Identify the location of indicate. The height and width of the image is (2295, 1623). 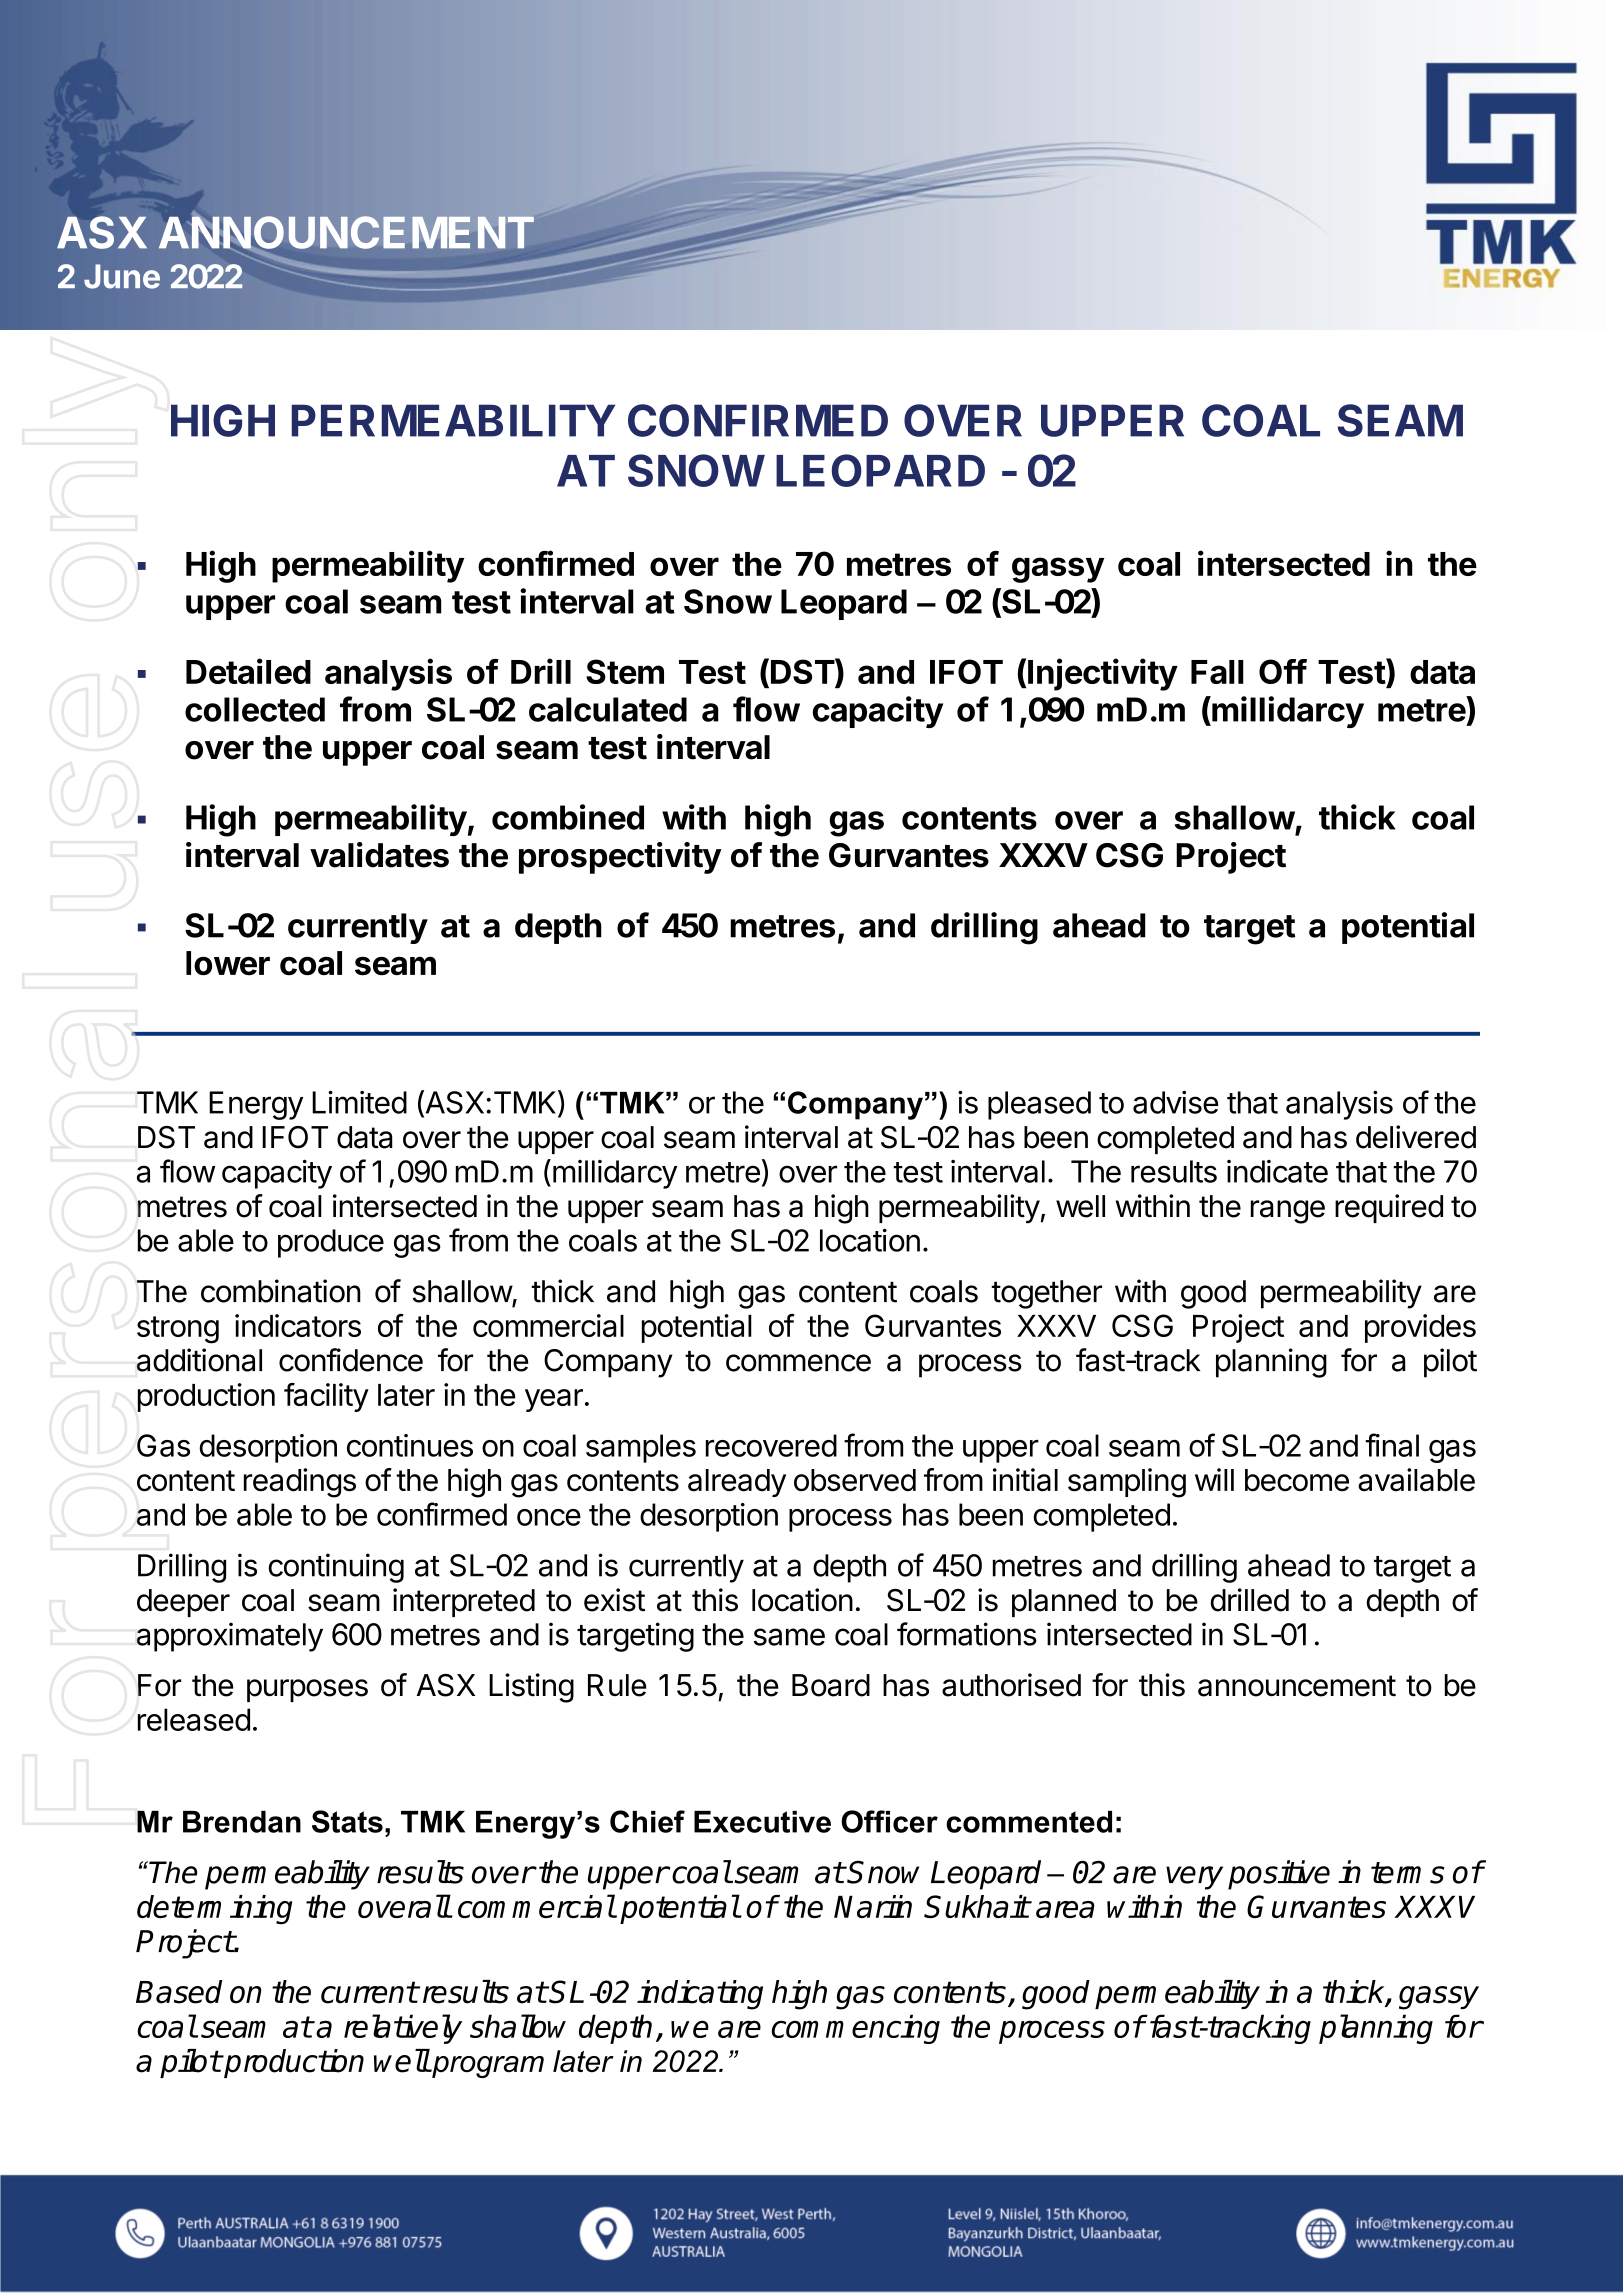
(1277, 1171).
